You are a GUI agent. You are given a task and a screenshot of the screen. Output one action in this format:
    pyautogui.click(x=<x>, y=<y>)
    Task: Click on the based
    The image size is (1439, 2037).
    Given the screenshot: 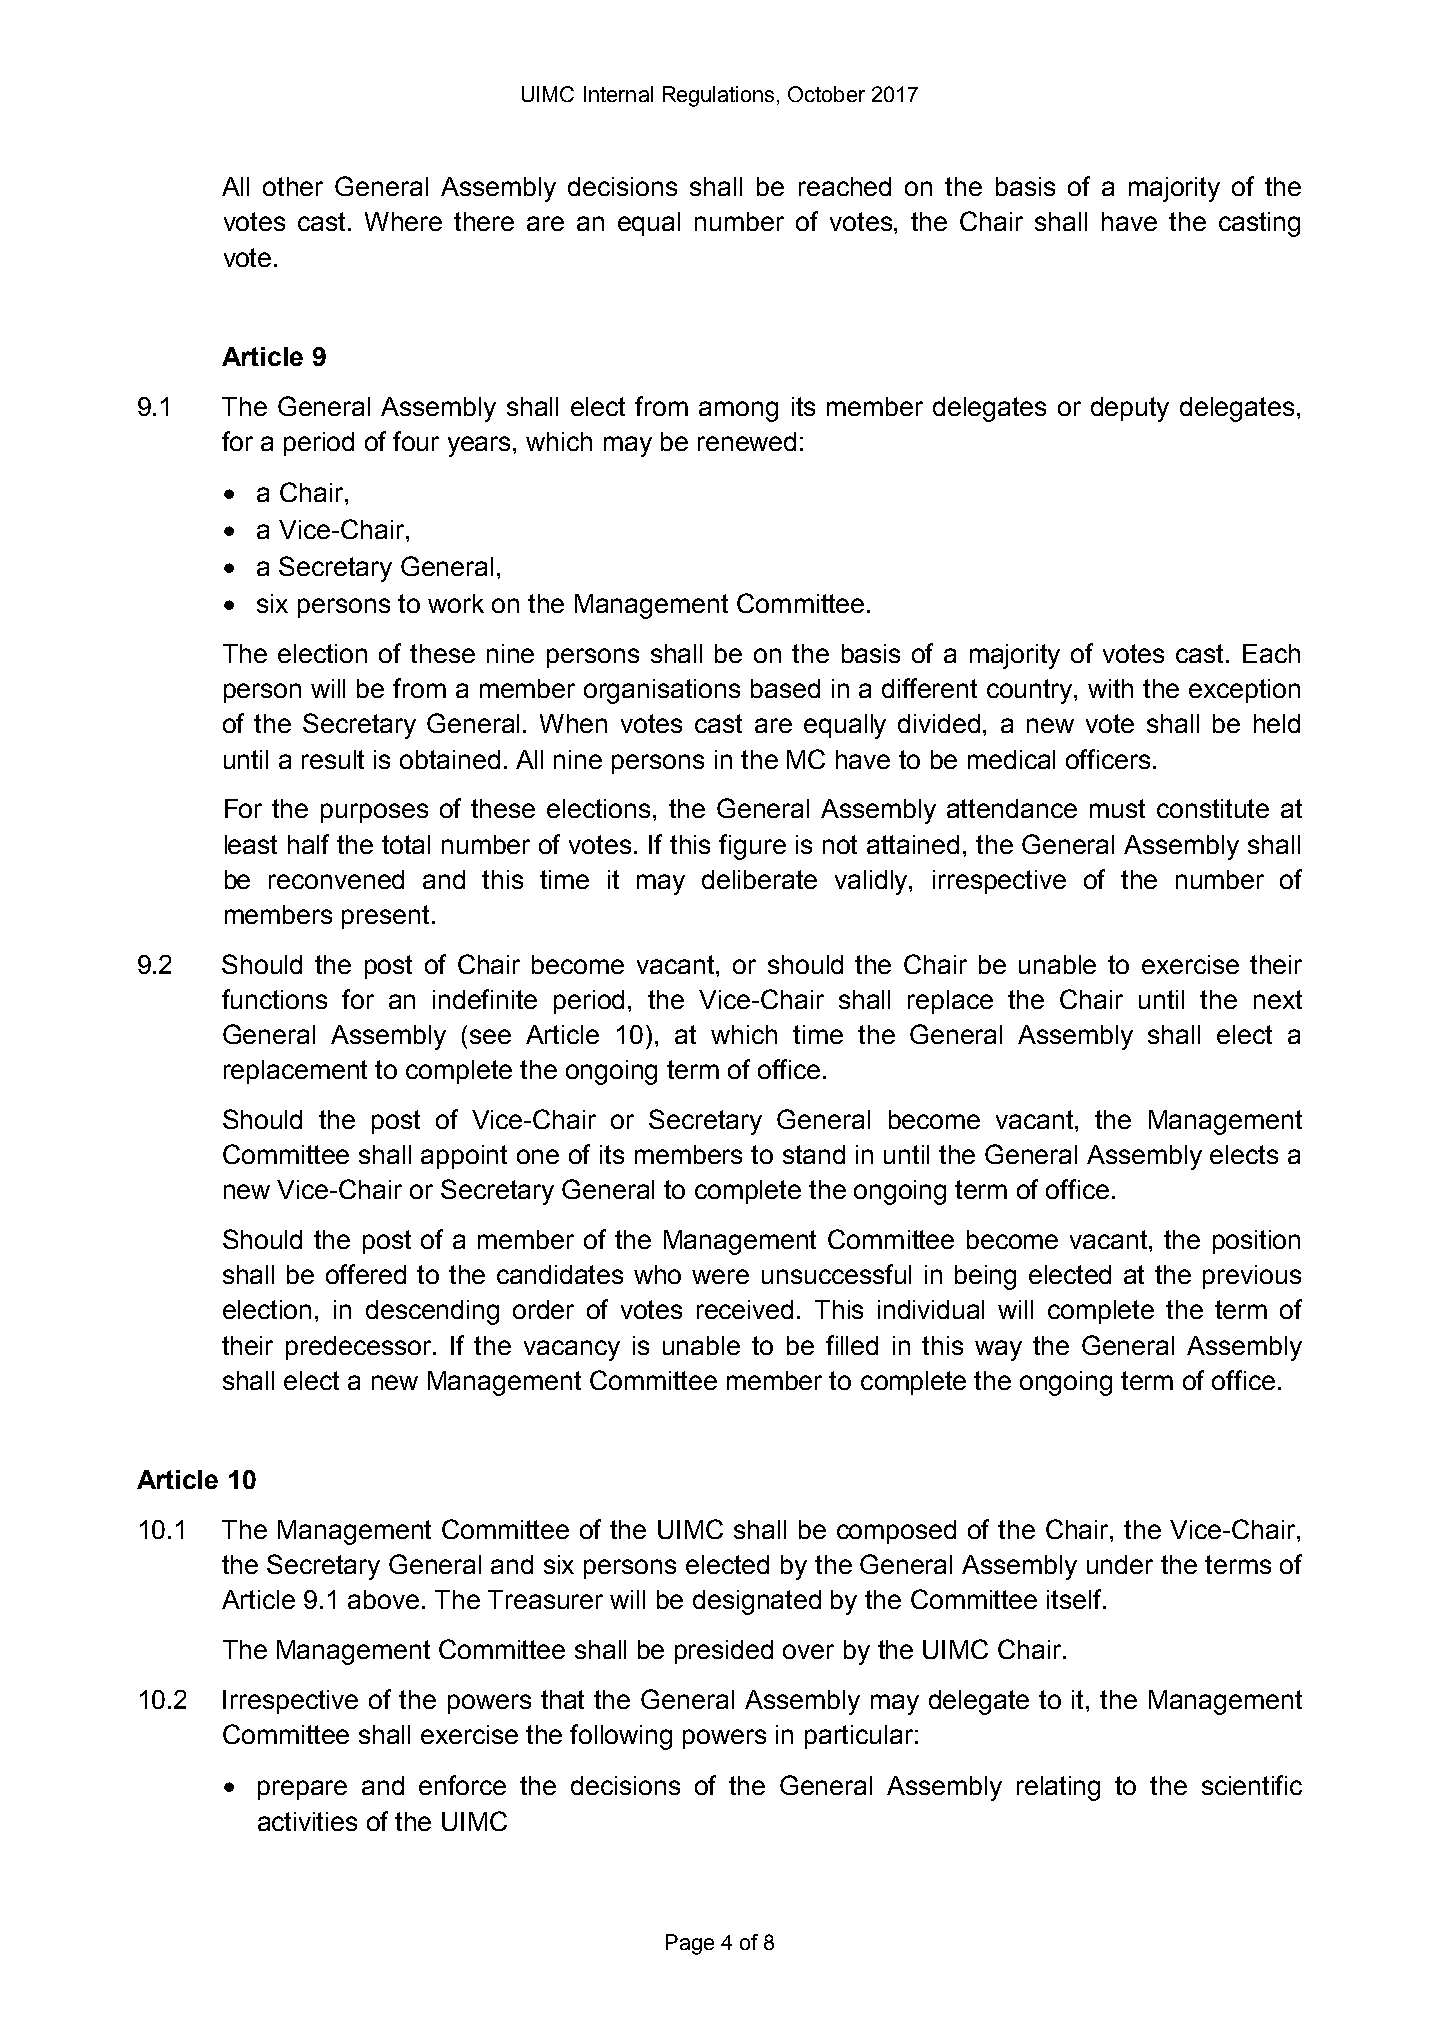 What is the action you would take?
    pyautogui.click(x=785, y=688)
